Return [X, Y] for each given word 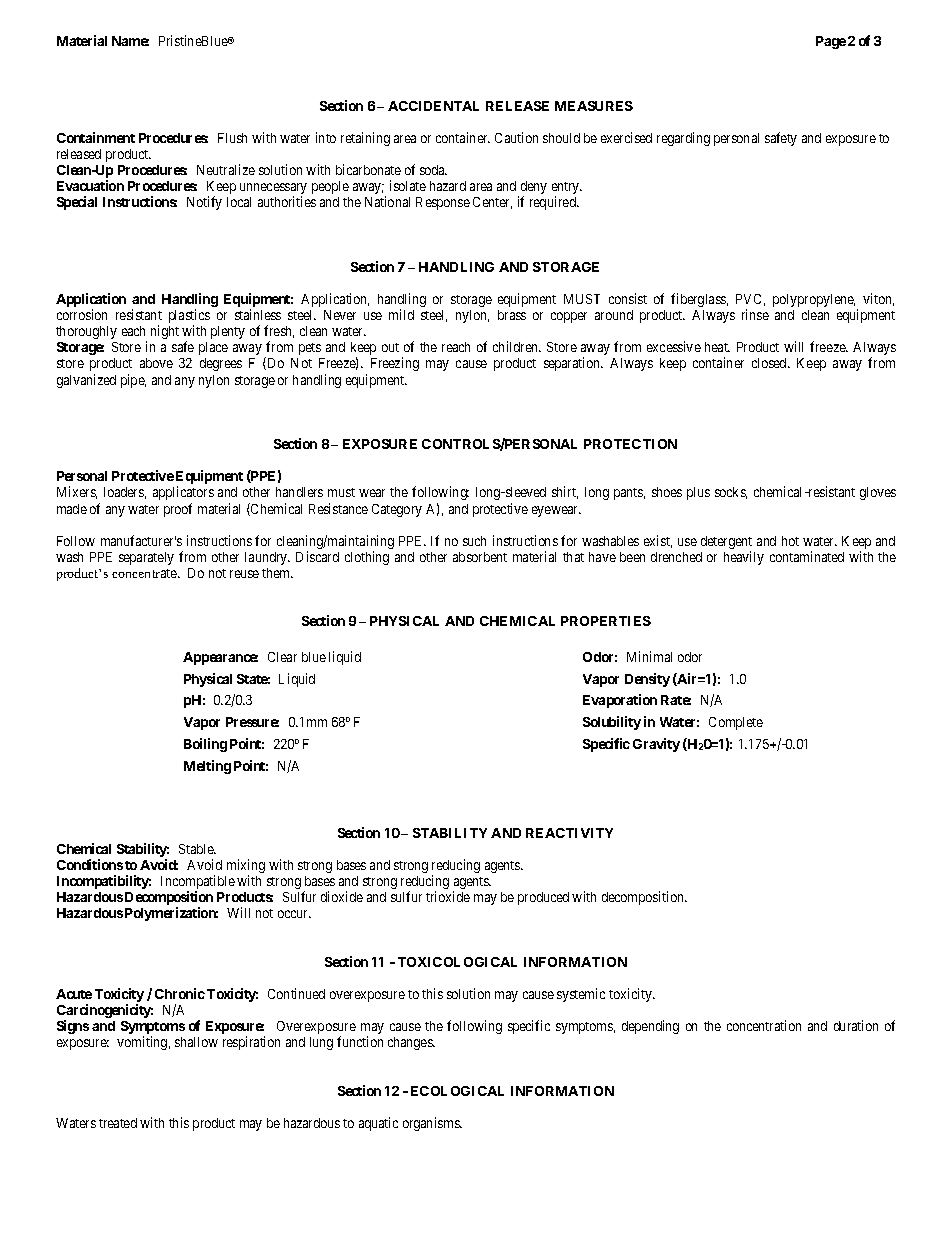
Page [831, 42]
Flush [232, 138]
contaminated [807, 556]
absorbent [480, 557]
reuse [244, 574]
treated [118, 1123]
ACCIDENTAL [433, 106]
